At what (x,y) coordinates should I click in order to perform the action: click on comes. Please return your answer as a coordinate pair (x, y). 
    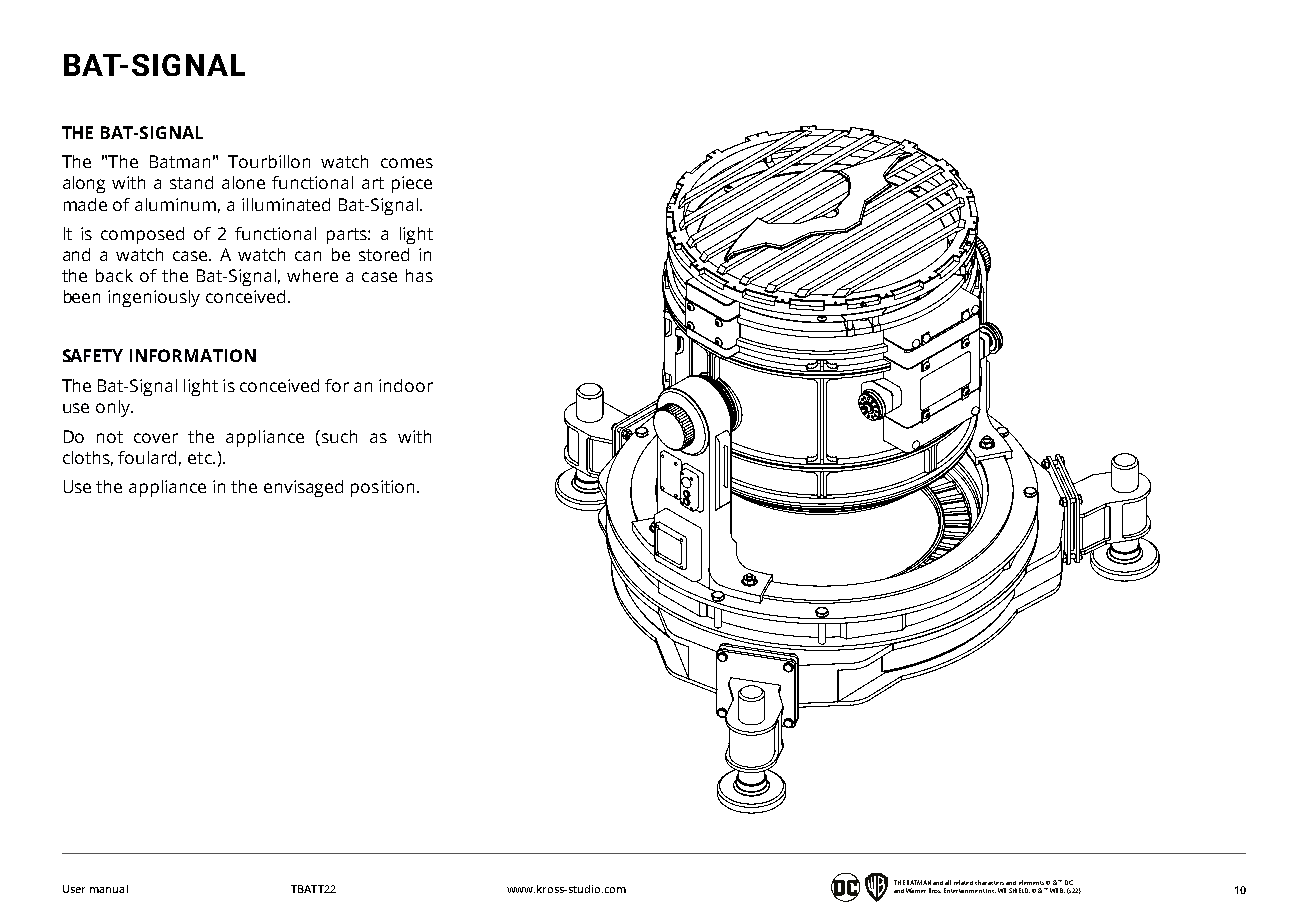
    Looking at the image, I should click on (407, 163).
